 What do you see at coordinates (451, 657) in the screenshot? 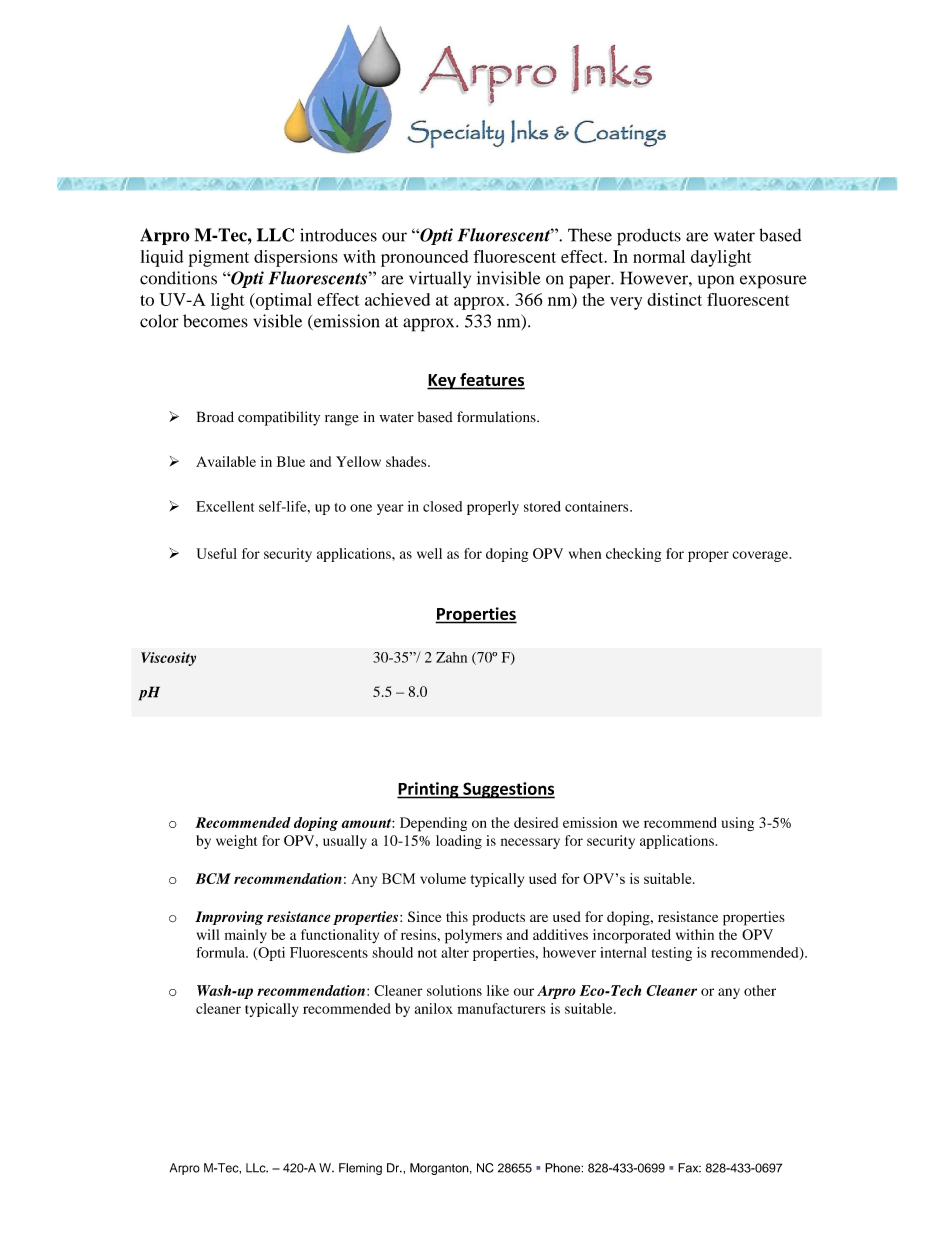
I see `Zahn` at bounding box center [451, 657].
